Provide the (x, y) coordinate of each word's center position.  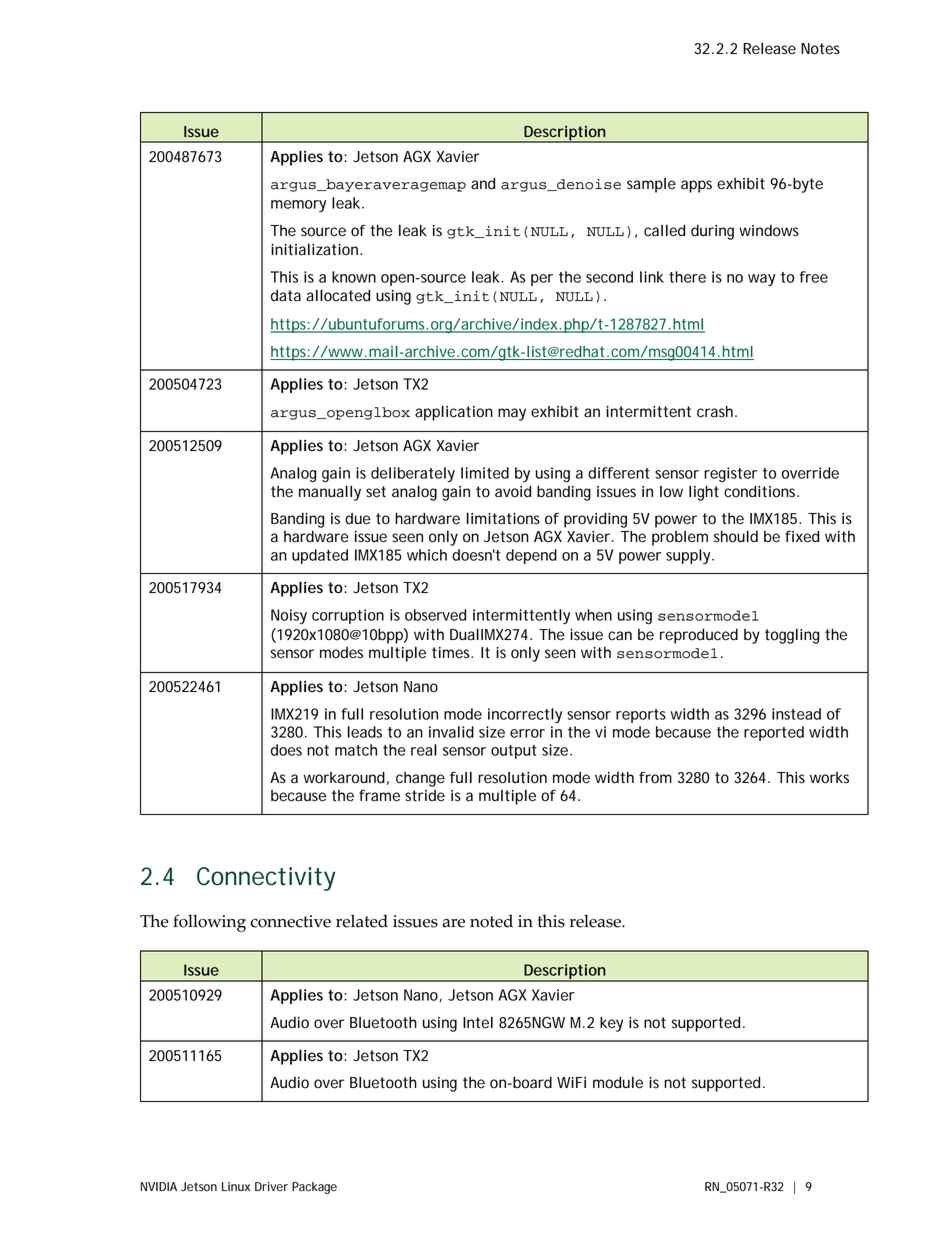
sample (651, 185)
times (452, 653)
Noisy (289, 616)
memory (298, 206)
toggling (792, 636)
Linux (236, 1186)
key (611, 1024)
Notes (820, 49)
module (618, 1082)
